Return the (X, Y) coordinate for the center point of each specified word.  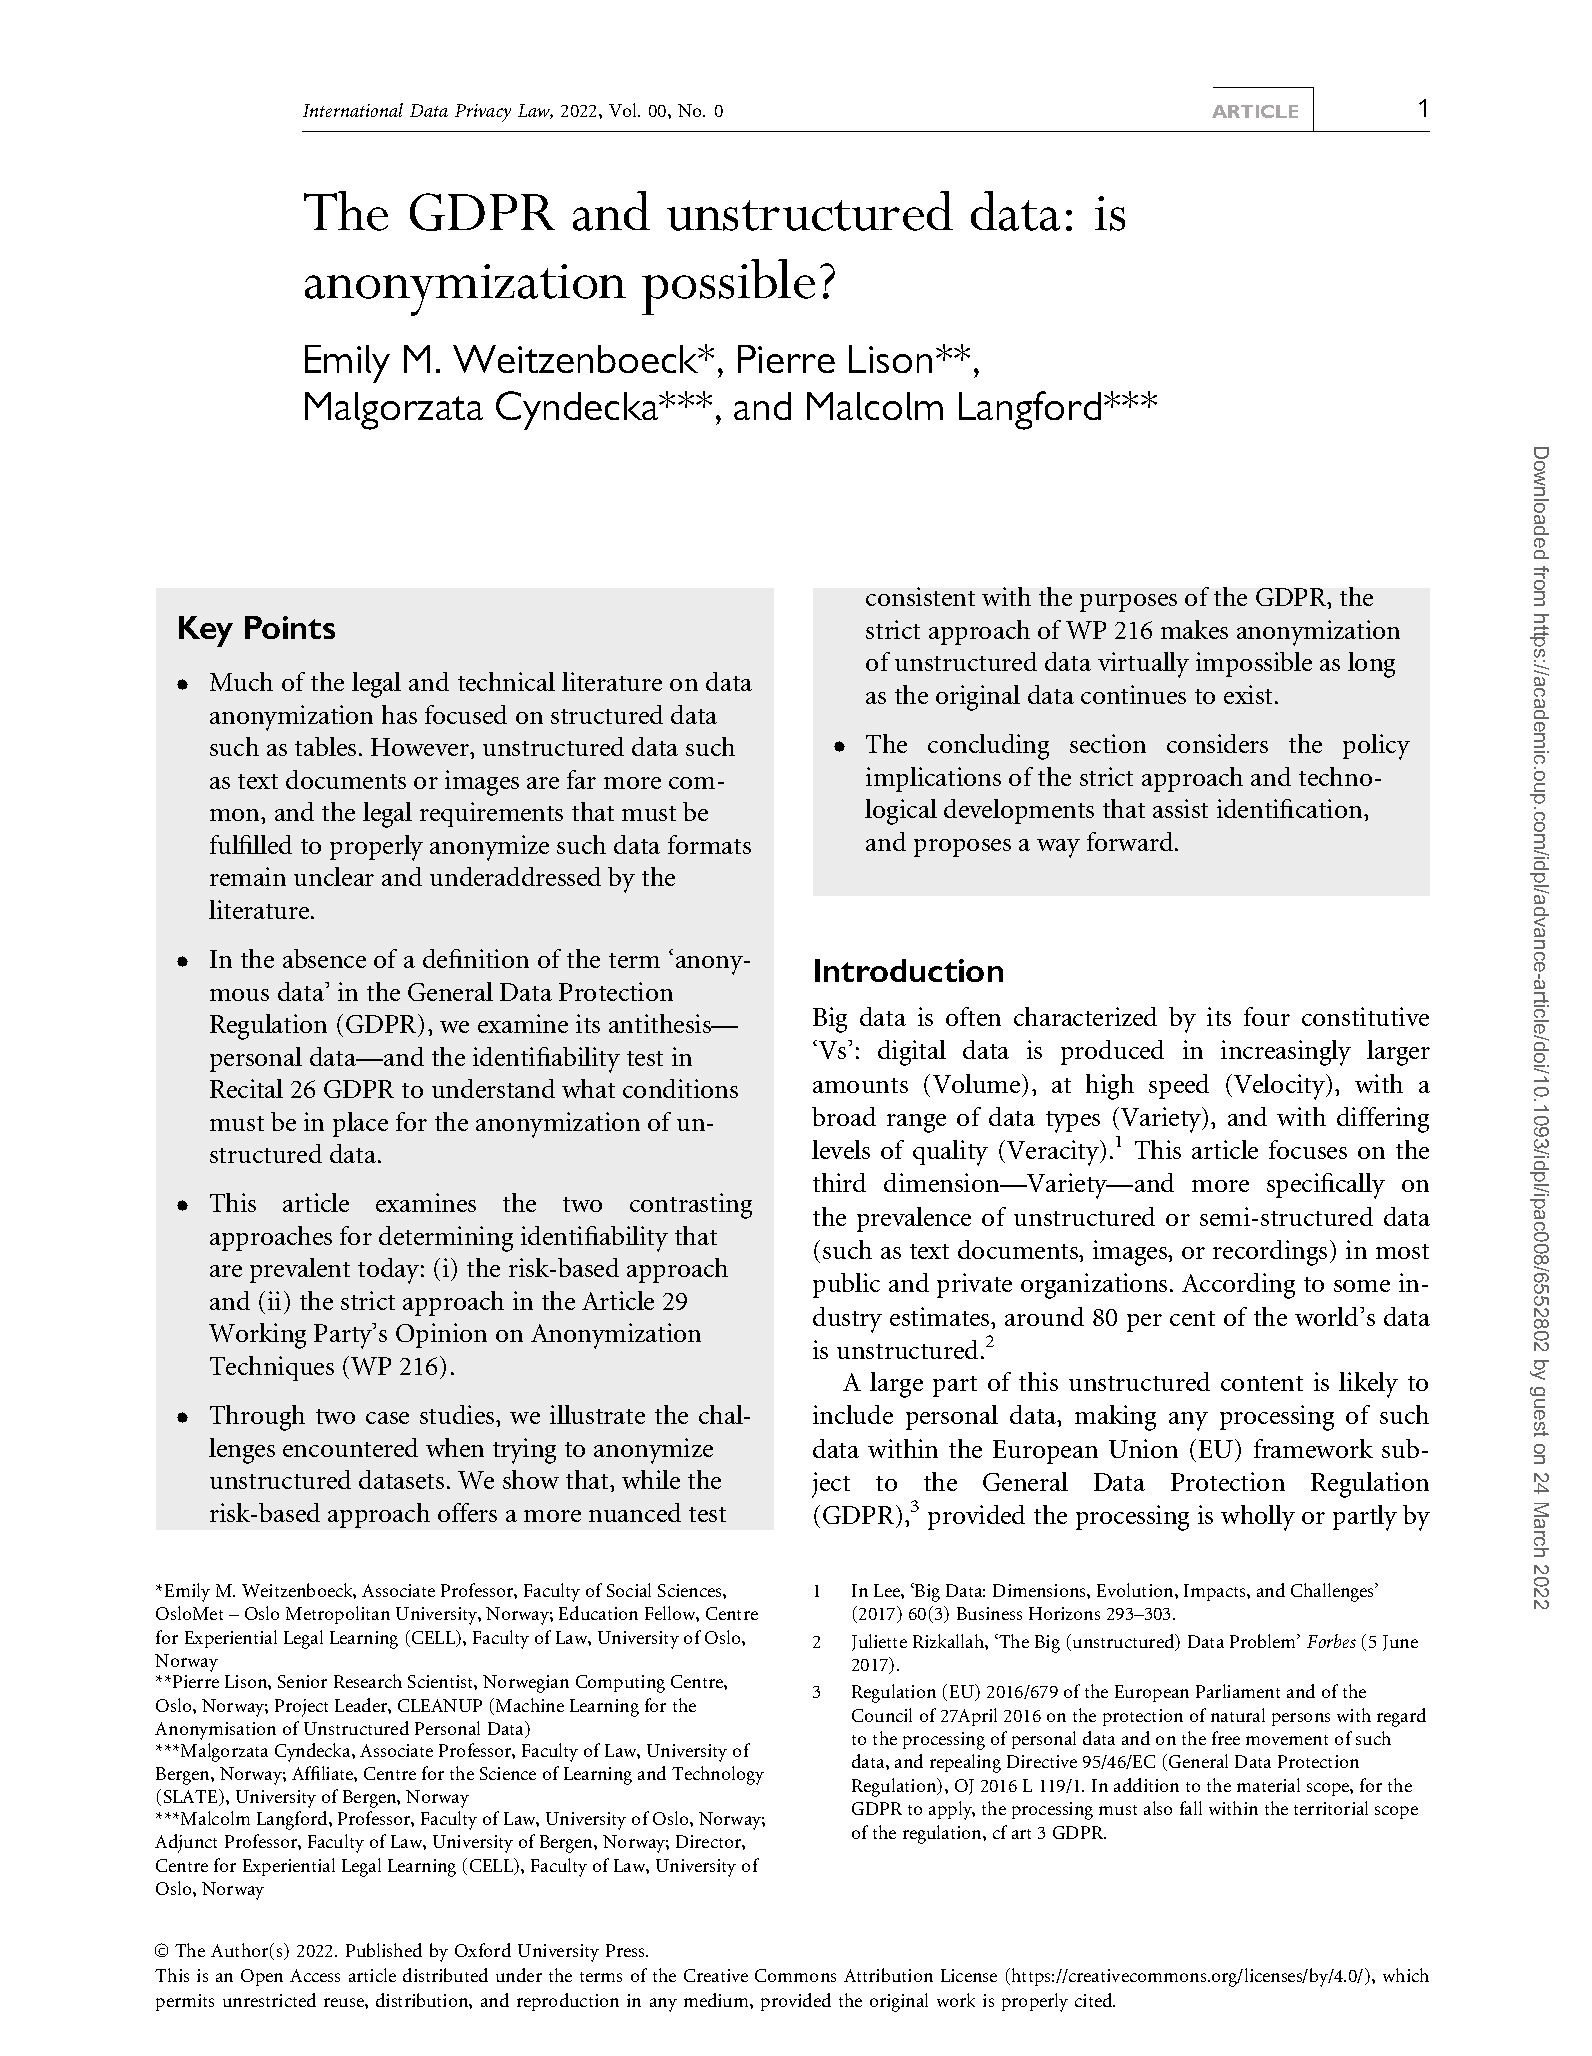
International (353, 110)
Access (315, 1975)
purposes (1128, 603)
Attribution (888, 1975)
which (1406, 1975)
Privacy (483, 113)
